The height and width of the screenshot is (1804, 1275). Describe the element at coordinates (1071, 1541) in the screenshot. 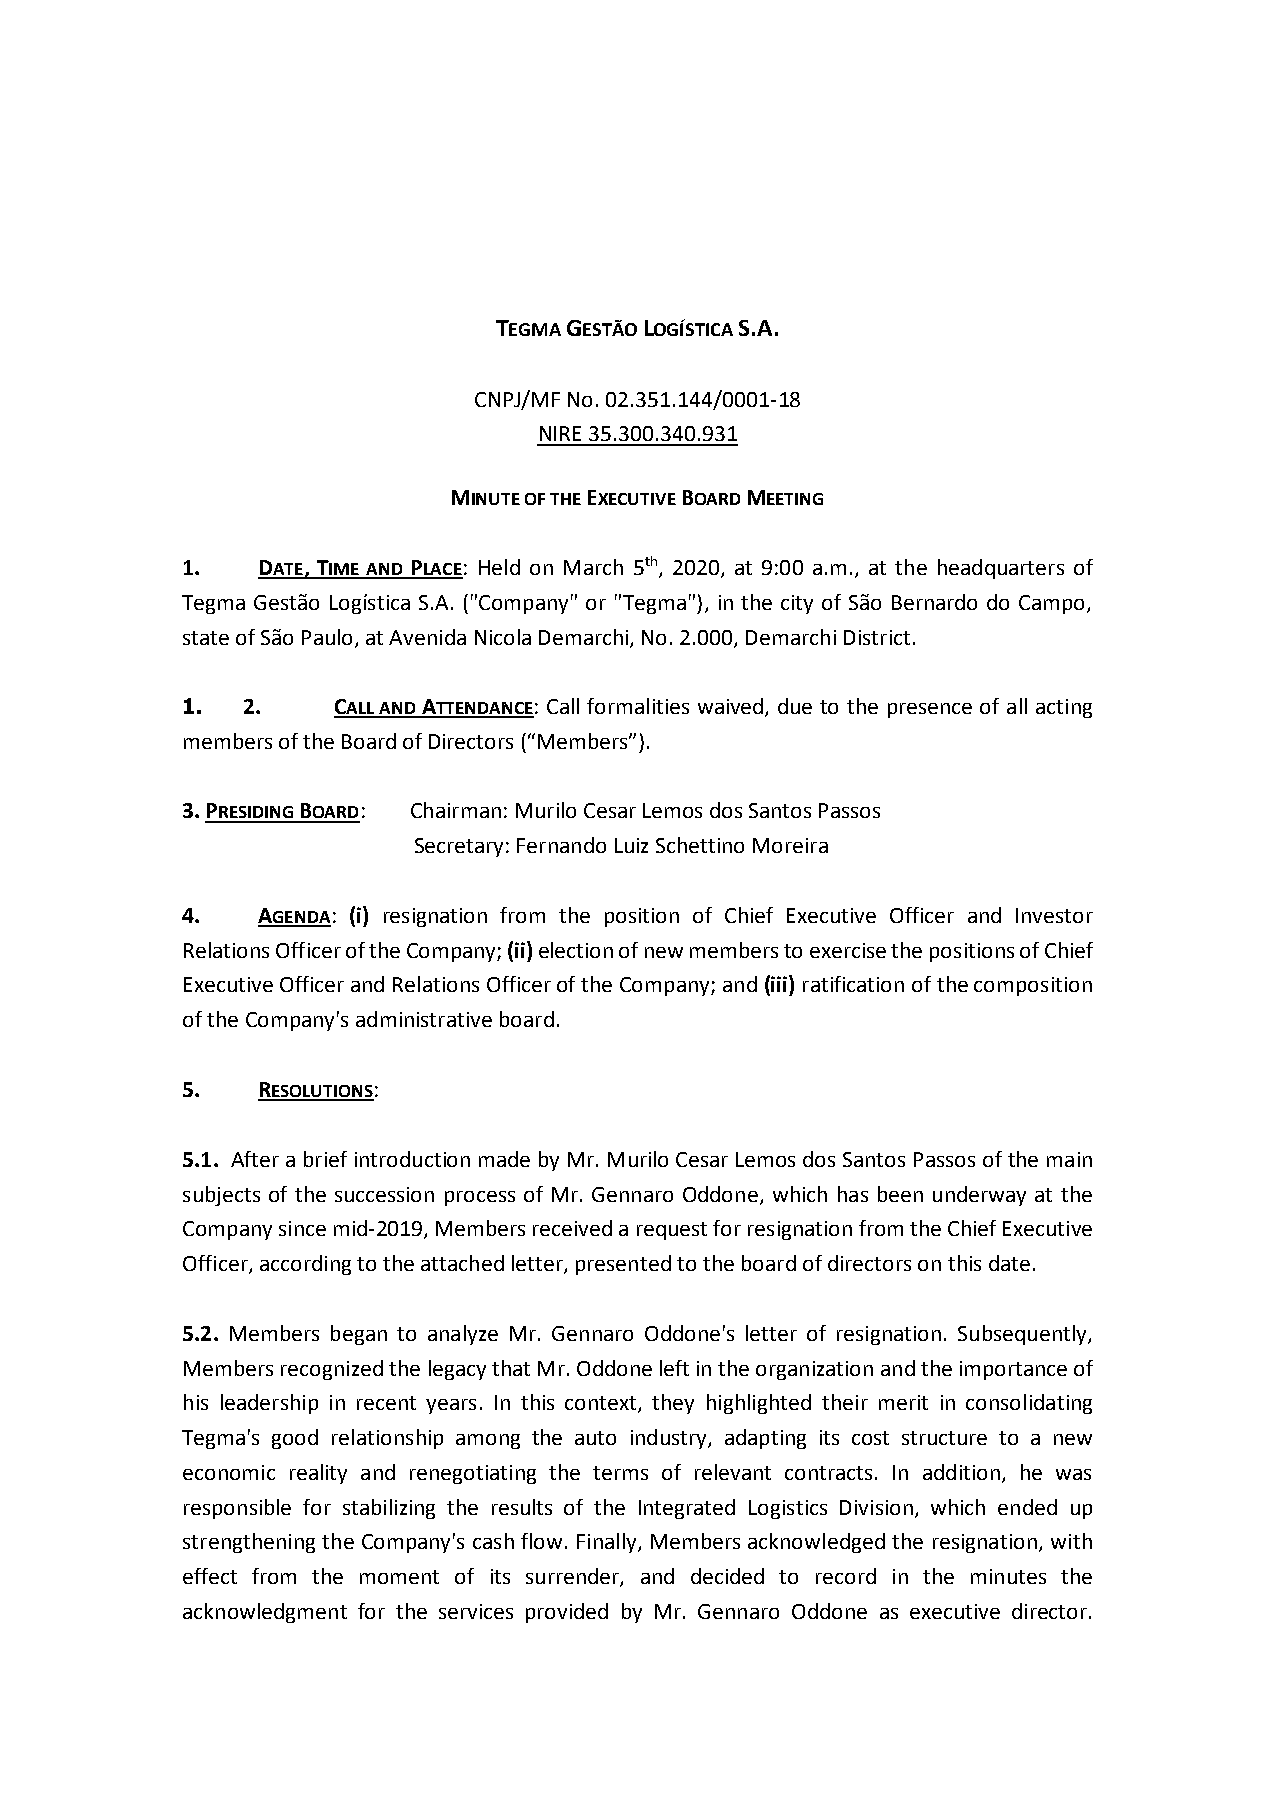

I see `with` at that location.
